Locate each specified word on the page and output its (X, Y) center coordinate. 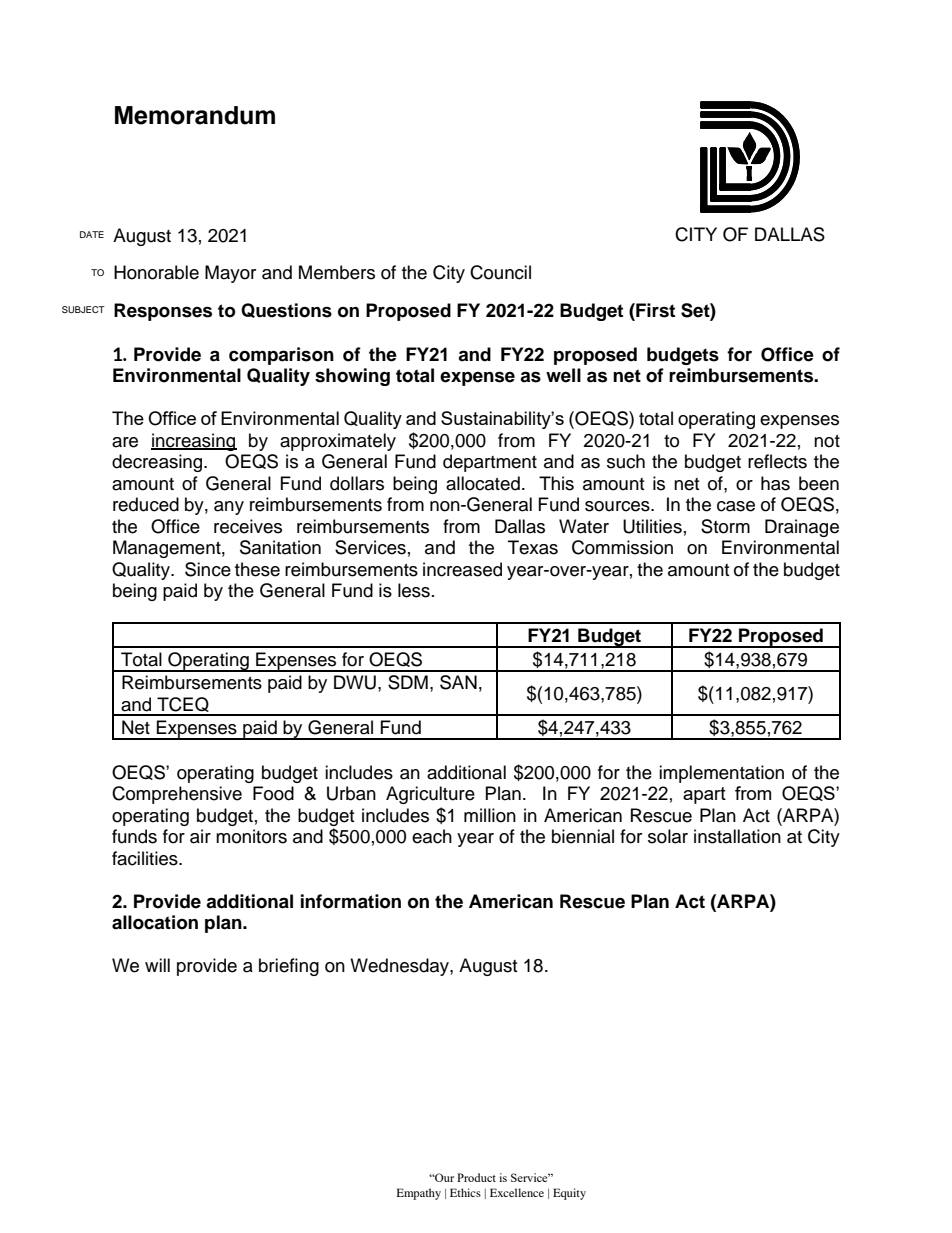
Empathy (419, 1194)
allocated (483, 483)
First (654, 310)
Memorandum (195, 115)
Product (476, 1177)
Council (500, 272)
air (200, 836)
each (432, 836)
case (736, 506)
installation (737, 836)
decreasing (158, 463)
